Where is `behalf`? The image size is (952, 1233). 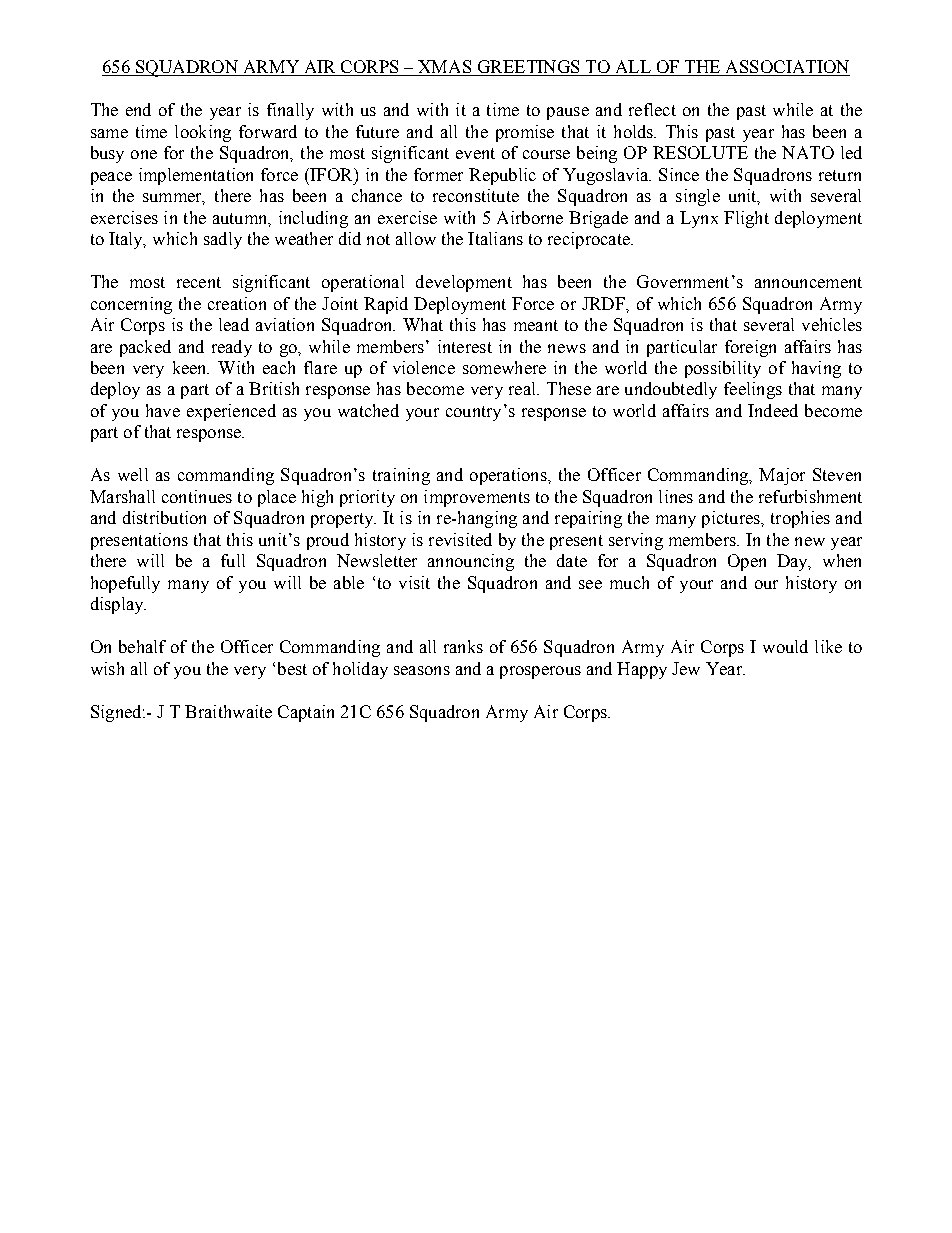 behalf is located at coordinates (142, 646).
